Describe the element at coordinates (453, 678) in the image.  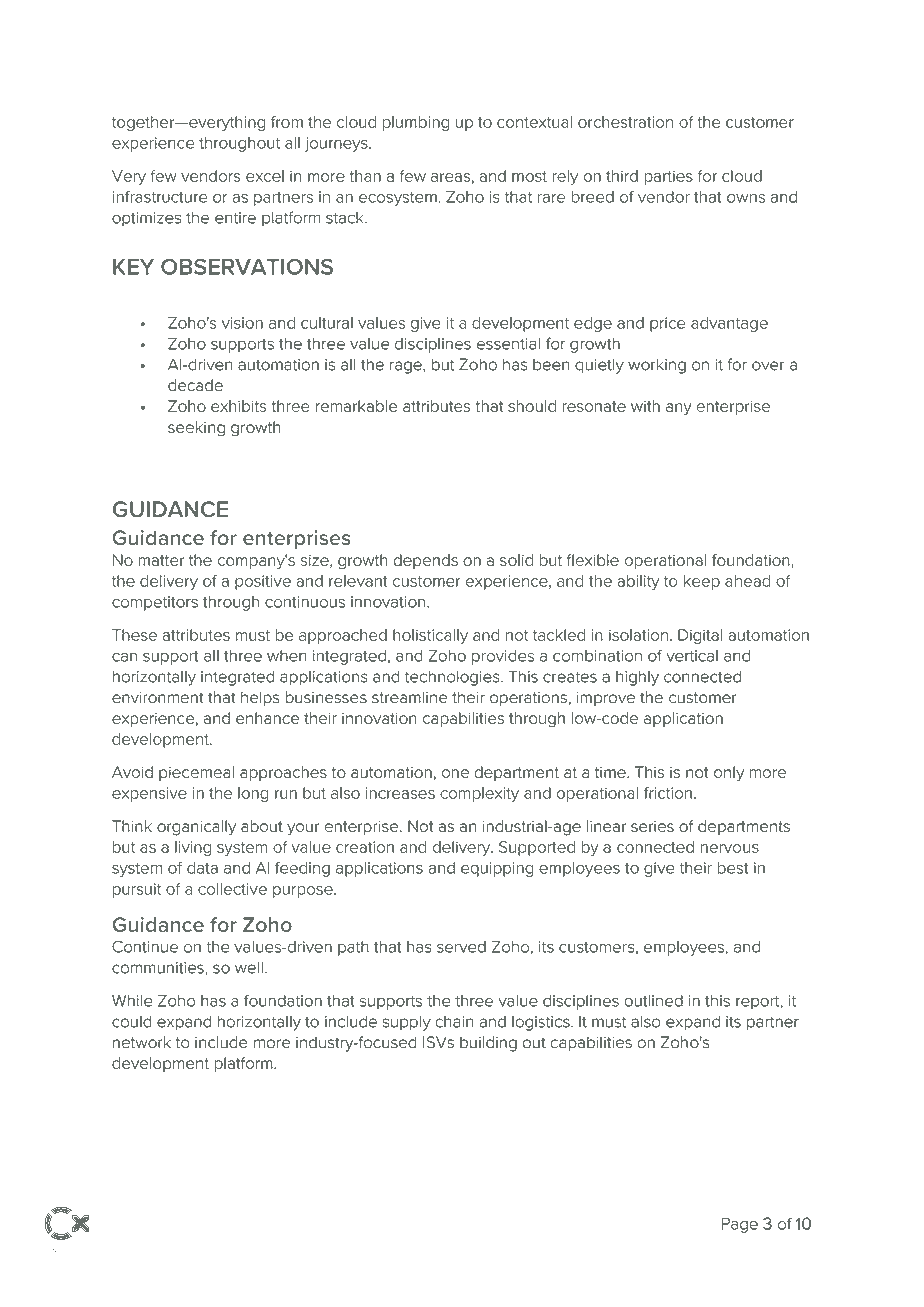
I see `technologies` at that location.
